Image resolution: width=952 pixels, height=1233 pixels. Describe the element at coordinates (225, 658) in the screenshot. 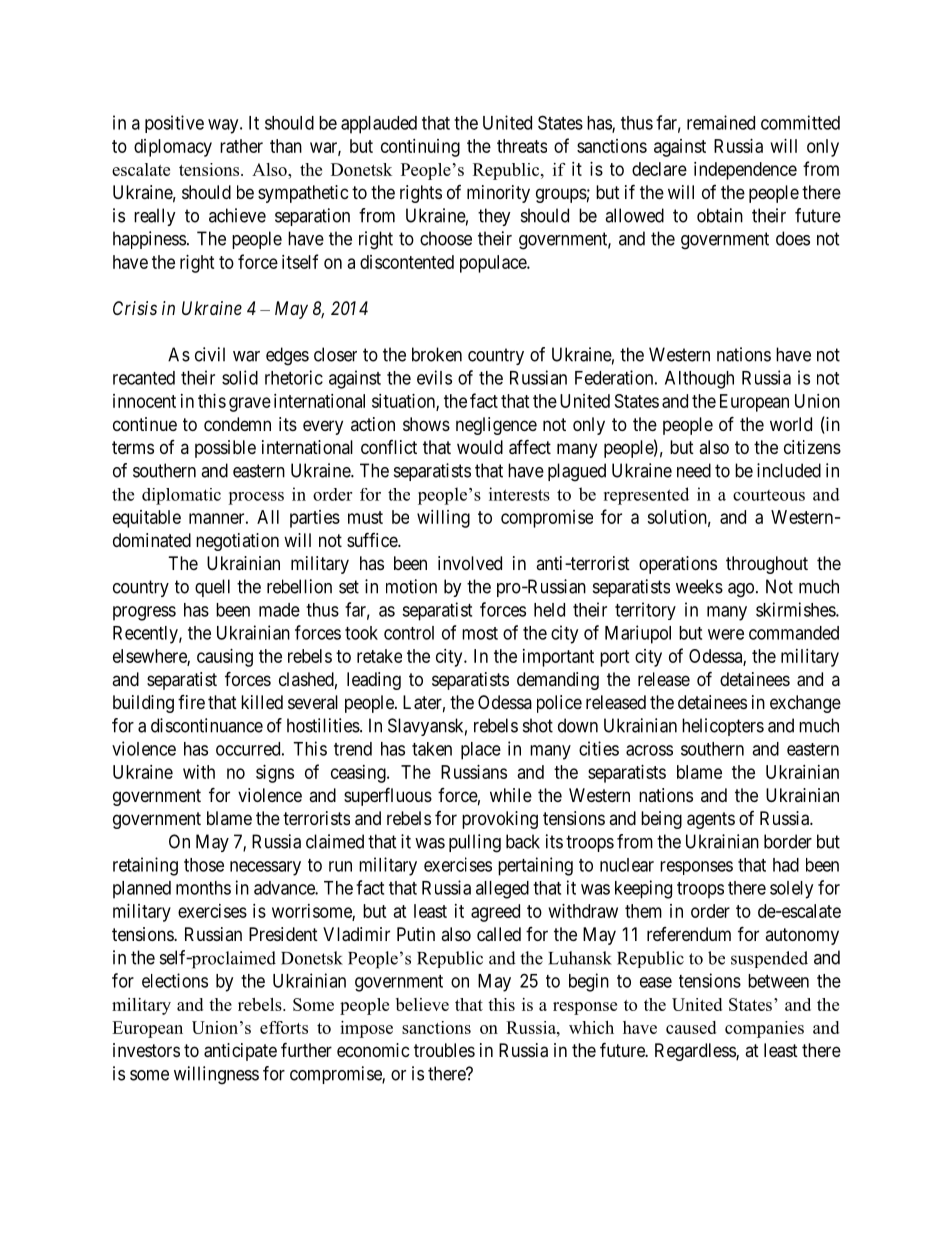

I see `causing` at that location.
